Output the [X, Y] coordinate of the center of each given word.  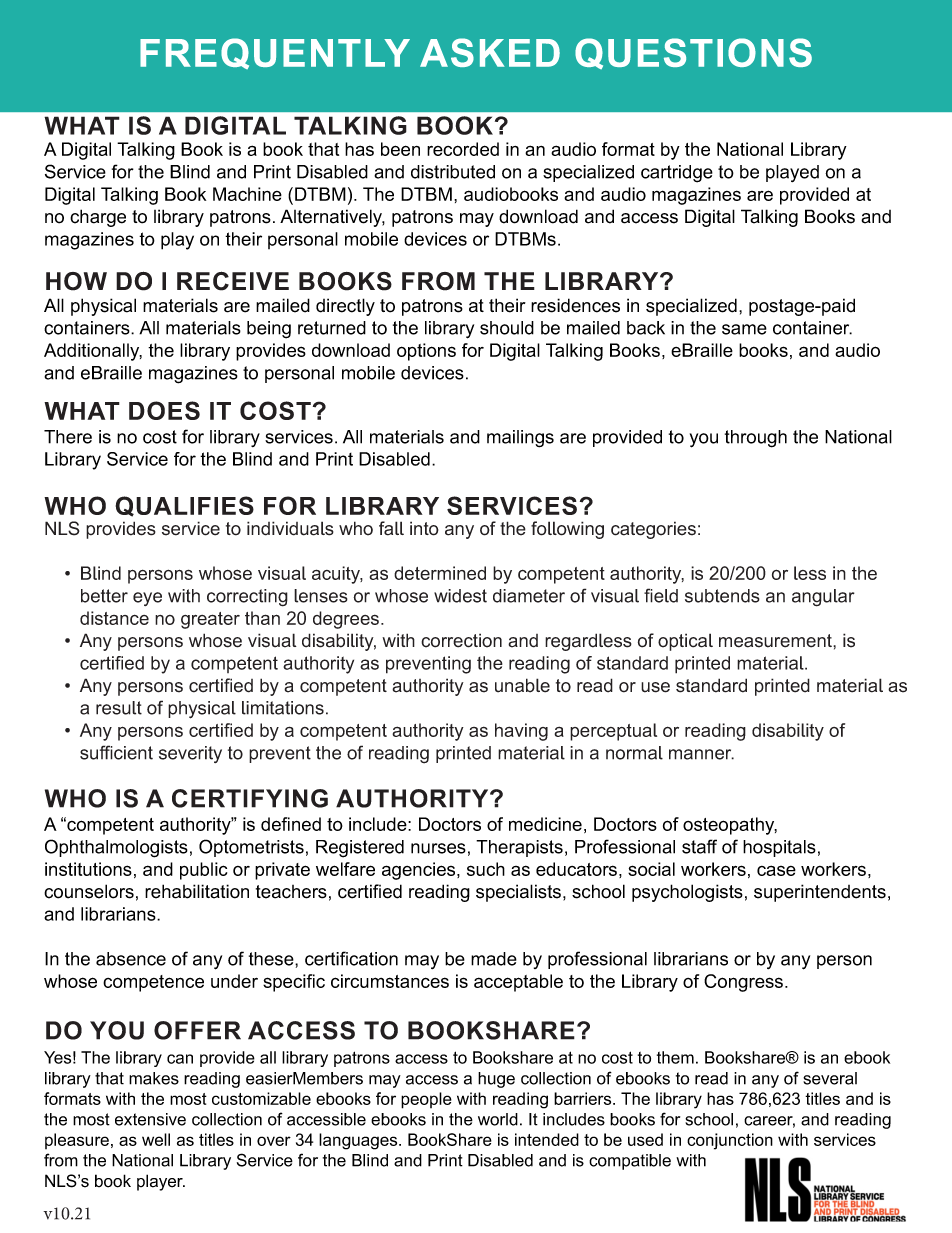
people [426, 1100]
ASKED [490, 52]
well [156, 1139]
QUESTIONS [693, 53]
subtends [722, 596]
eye [147, 599]
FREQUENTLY [275, 53]
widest [460, 596]
